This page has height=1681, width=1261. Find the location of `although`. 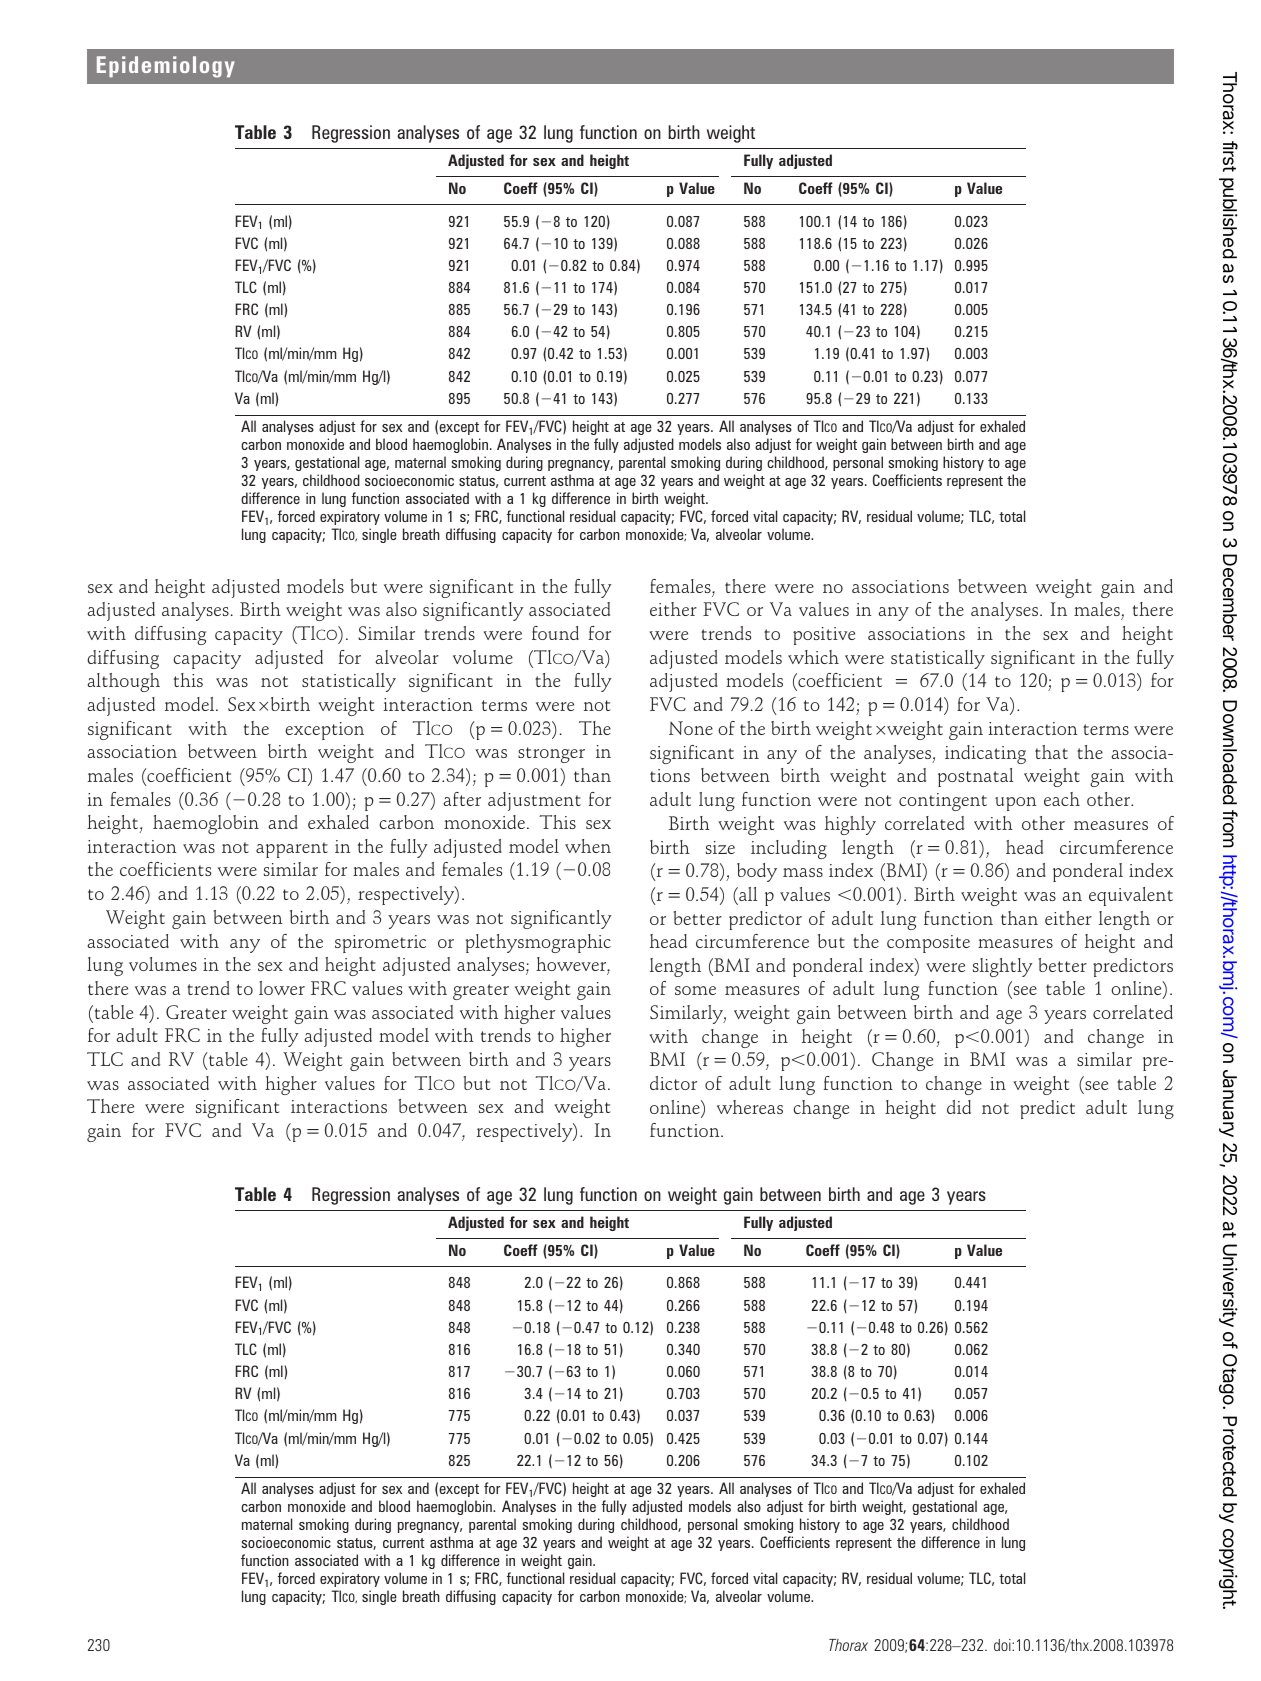

although is located at coordinates (124, 682).
